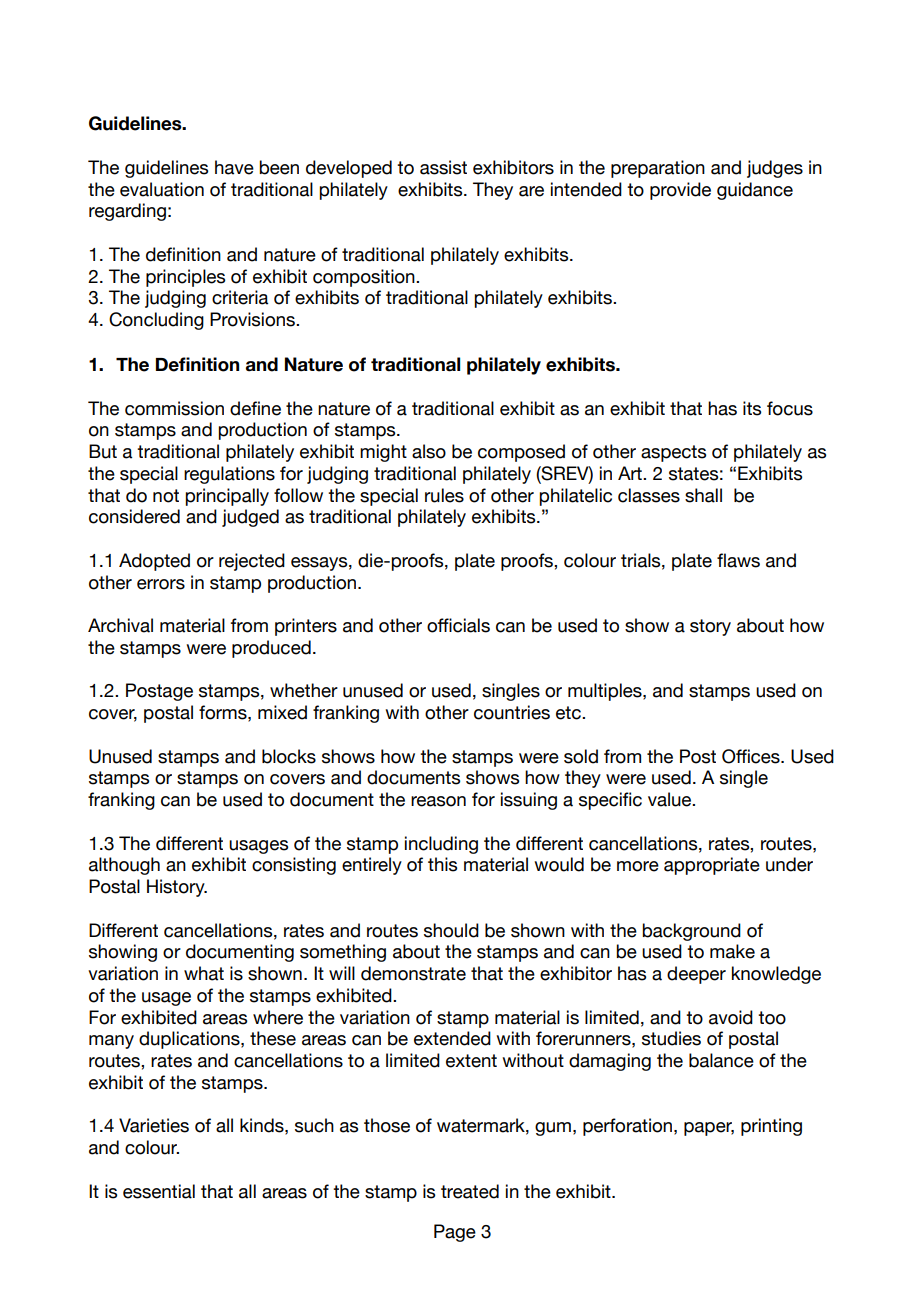  Describe the element at coordinates (470, 1191) in the document. I see `treated` at that location.
